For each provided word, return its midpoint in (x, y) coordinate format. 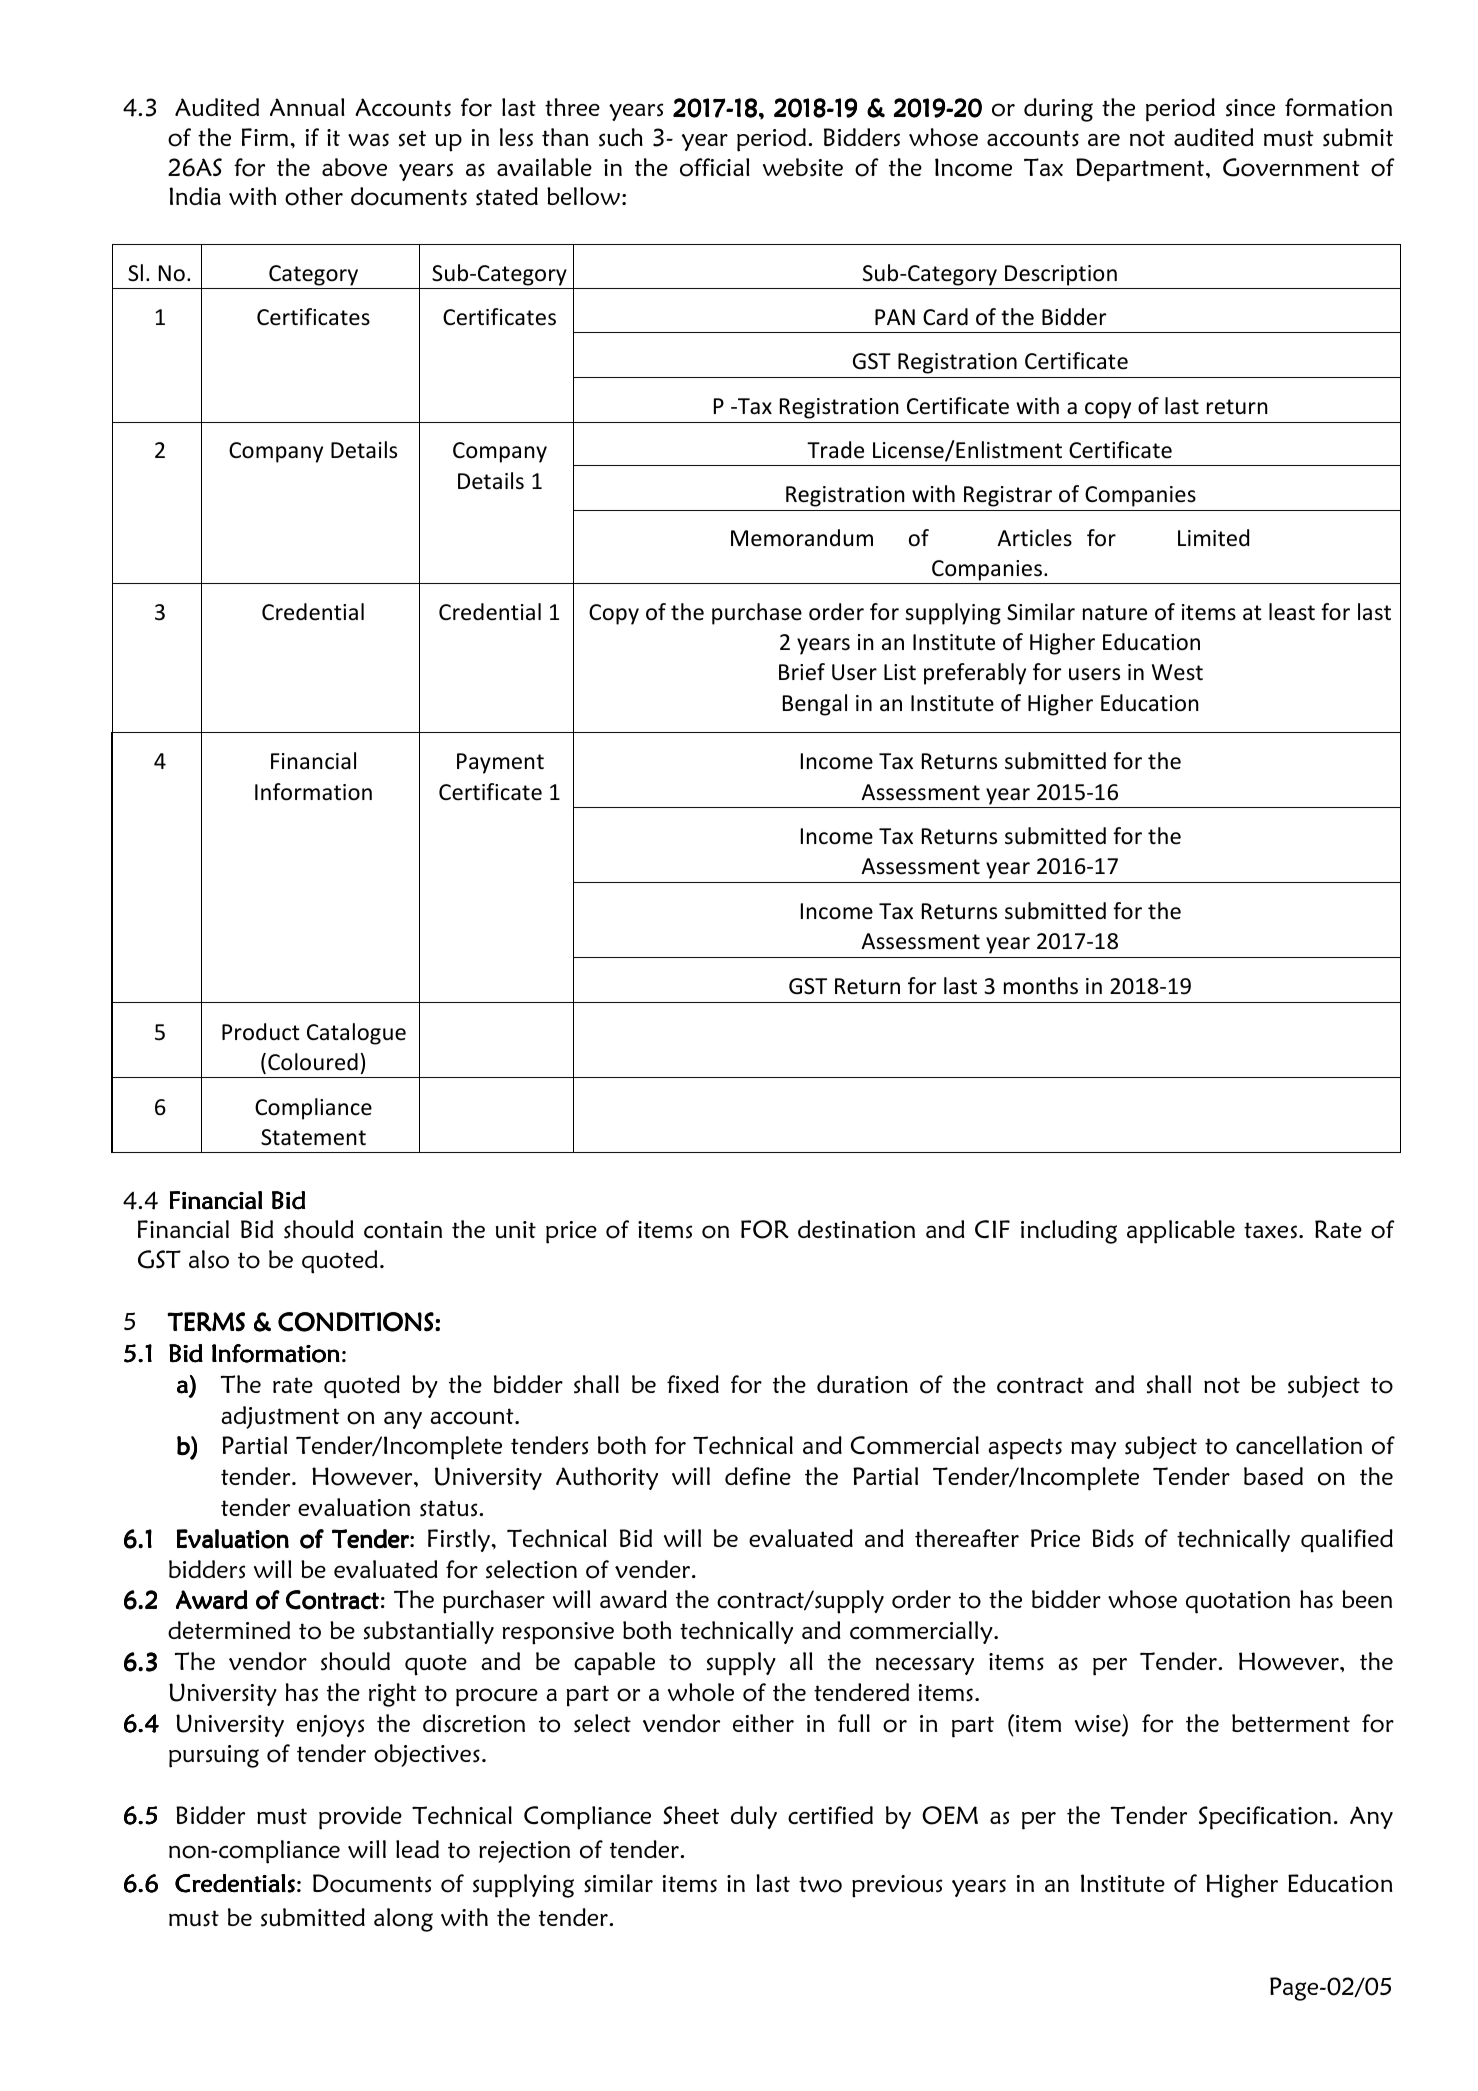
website (803, 167)
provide (360, 1818)
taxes (1270, 1230)
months (1041, 986)
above (354, 167)
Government (1291, 167)
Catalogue (356, 1034)
